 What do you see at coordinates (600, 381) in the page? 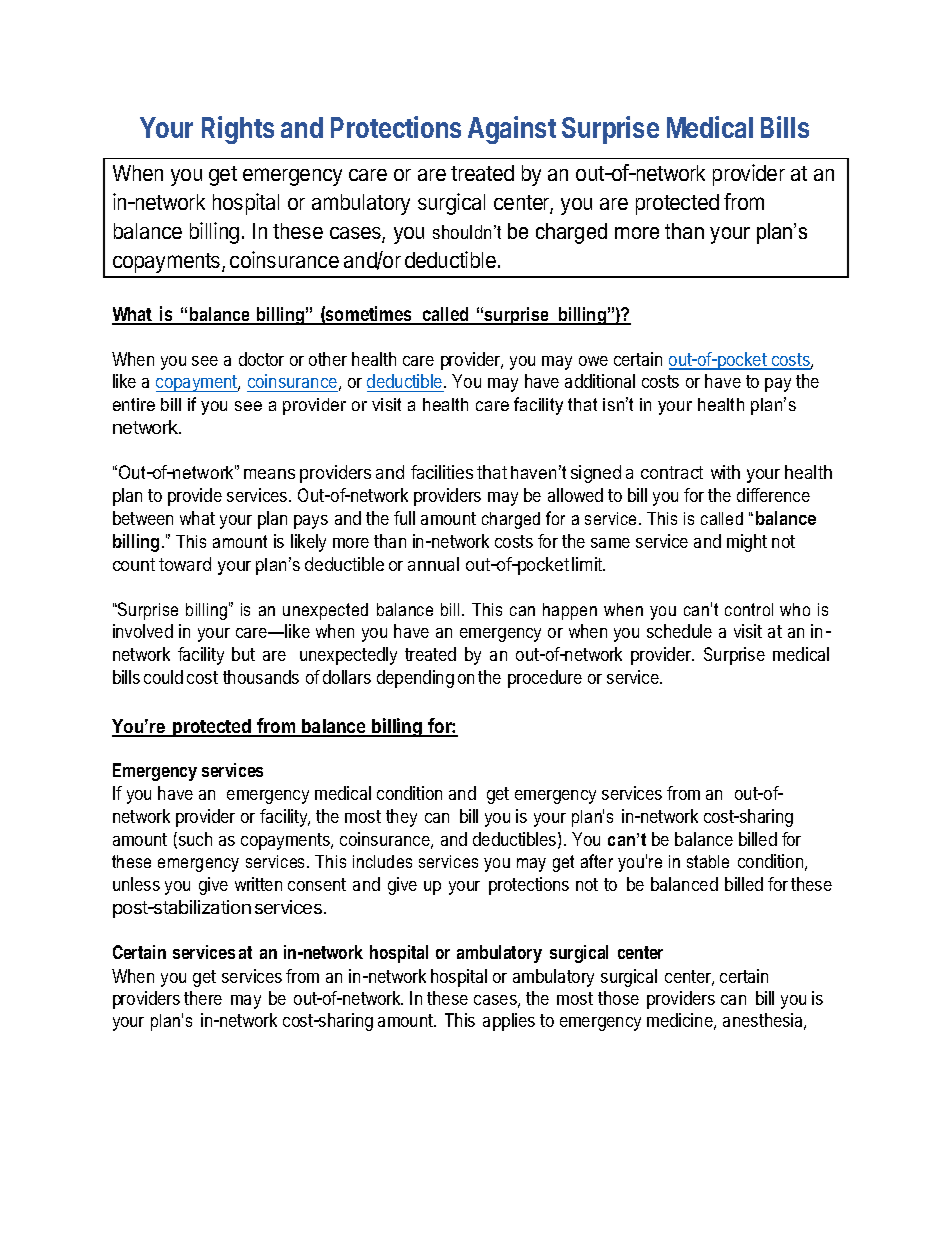
I see `additional` at bounding box center [600, 381].
